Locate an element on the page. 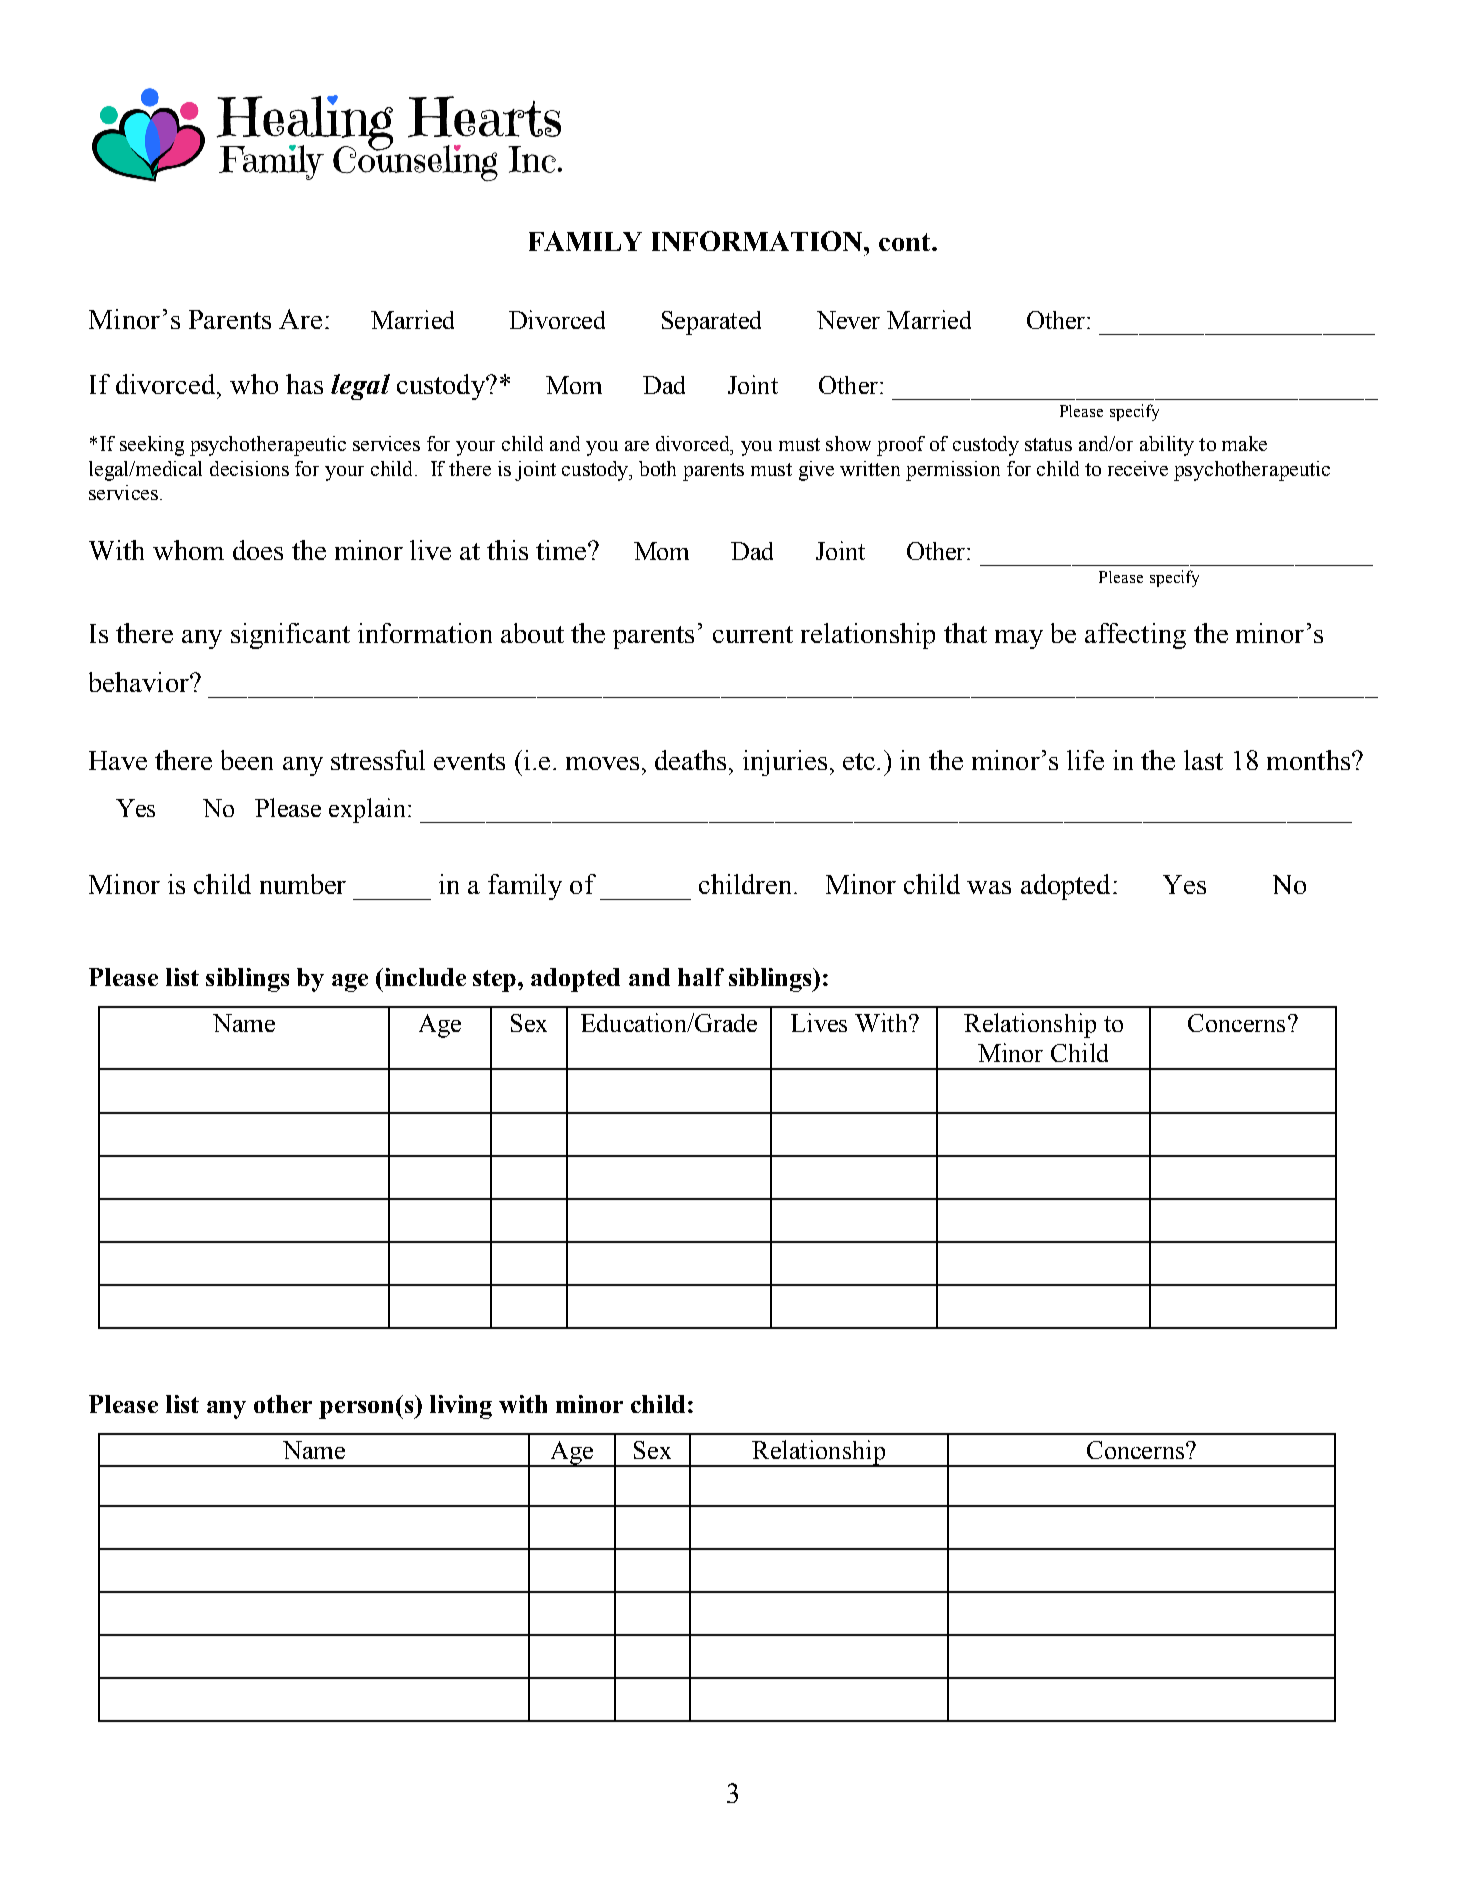 The width and height of the page is (1462, 1893). last is located at coordinates (1203, 760).
